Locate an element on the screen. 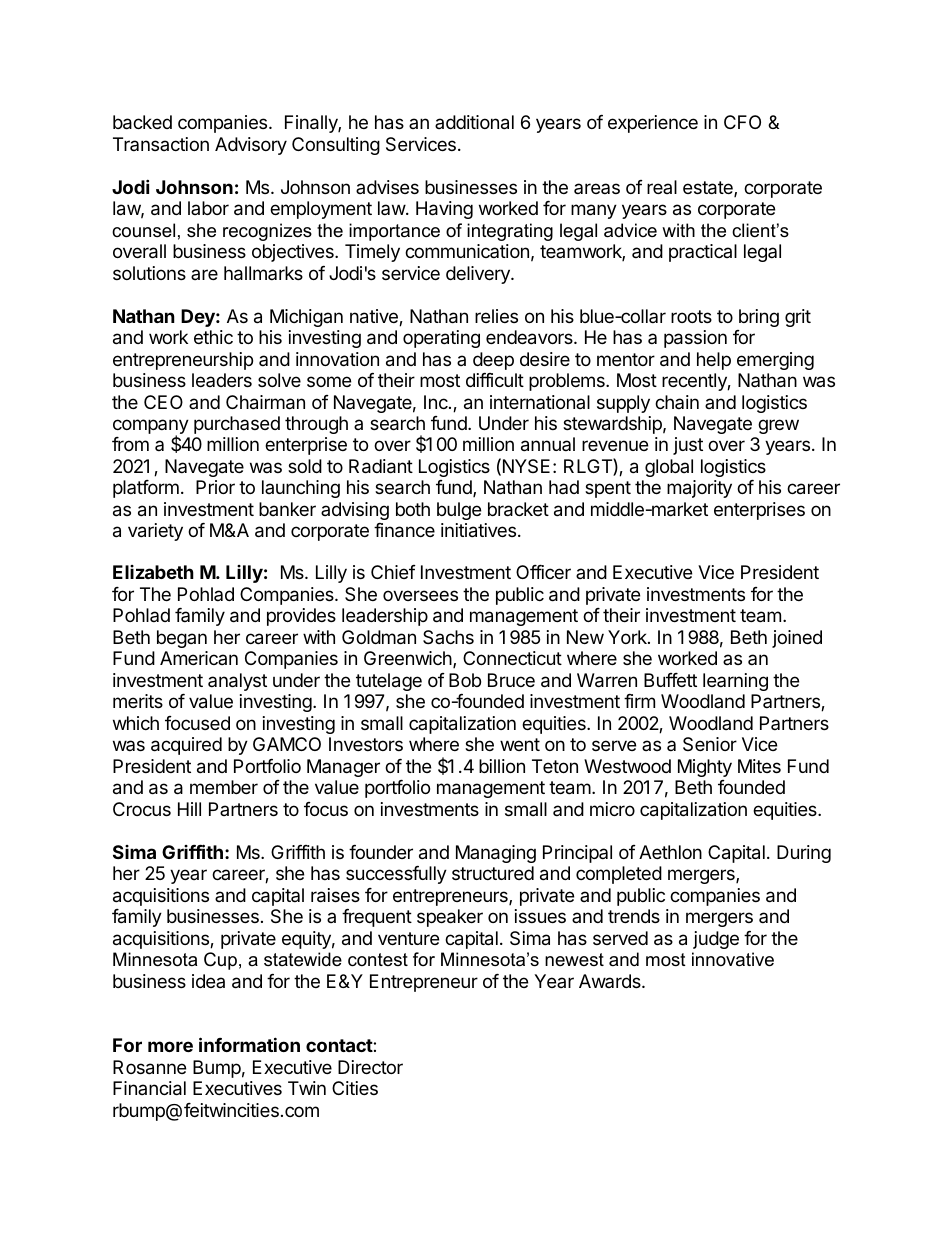 The height and width of the screenshot is (1233, 952). Director is located at coordinates (370, 1067).
